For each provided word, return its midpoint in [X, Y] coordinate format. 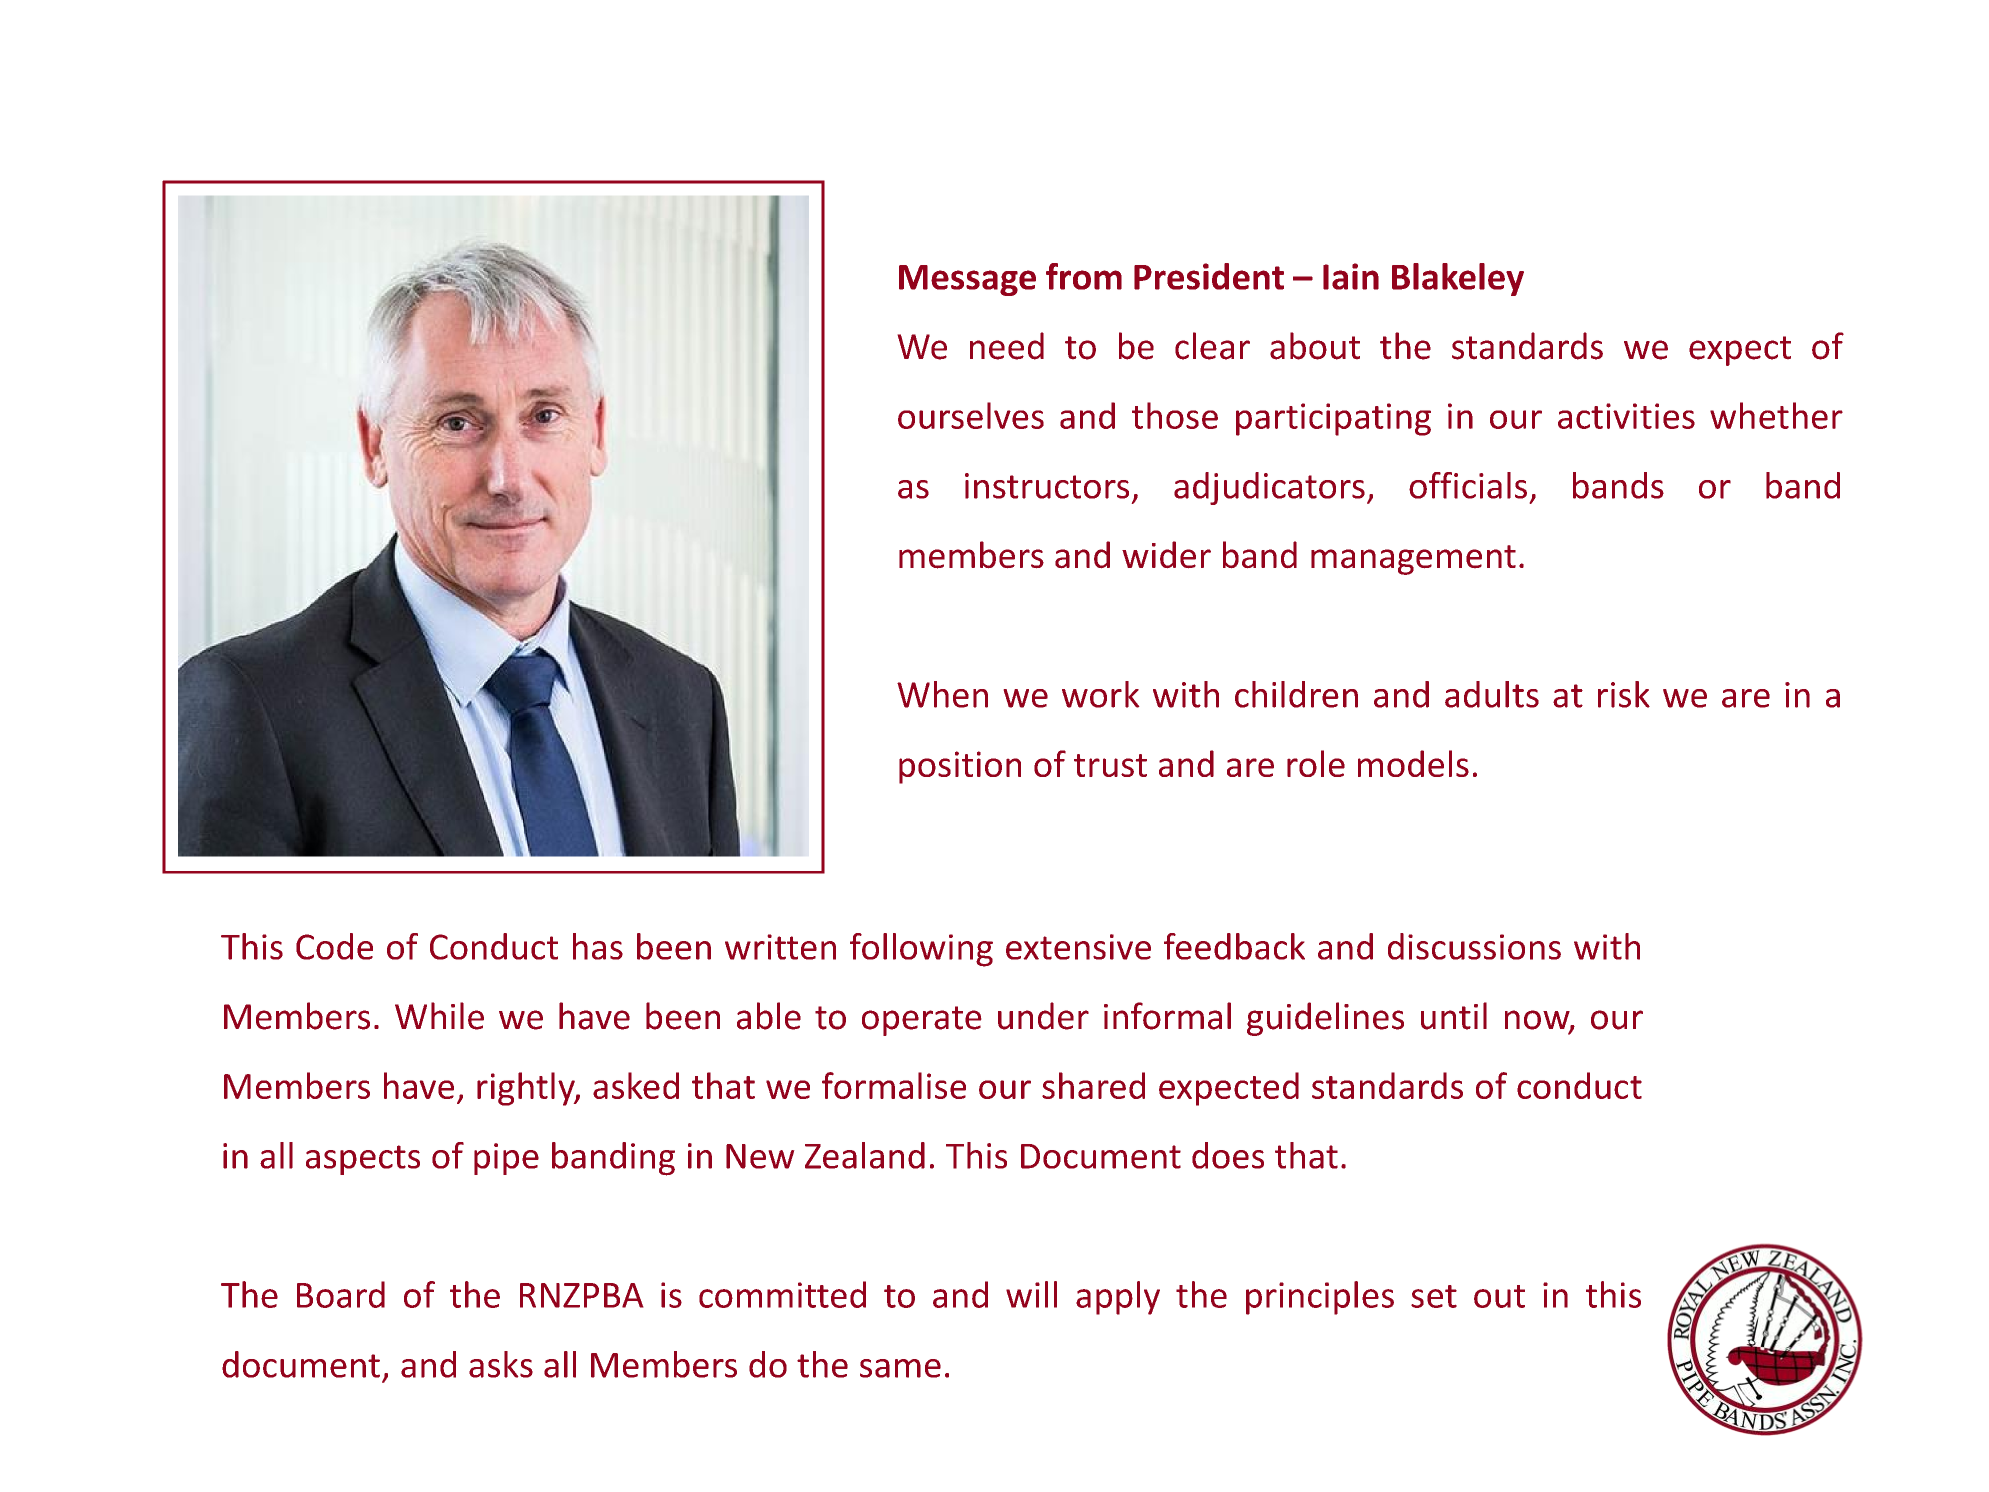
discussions [1474, 946]
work [1101, 694]
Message [967, 280]
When [942, 694]
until [1454, 1016]
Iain [1351, 276]
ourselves [971, 415]
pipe [506, 1159]
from [1084, 276]
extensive [1078, 947]
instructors [1047, 486]
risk [1624, 694]
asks [501, 1364]
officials [1468, 485]
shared [1093, 1085]
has [598, 946]
